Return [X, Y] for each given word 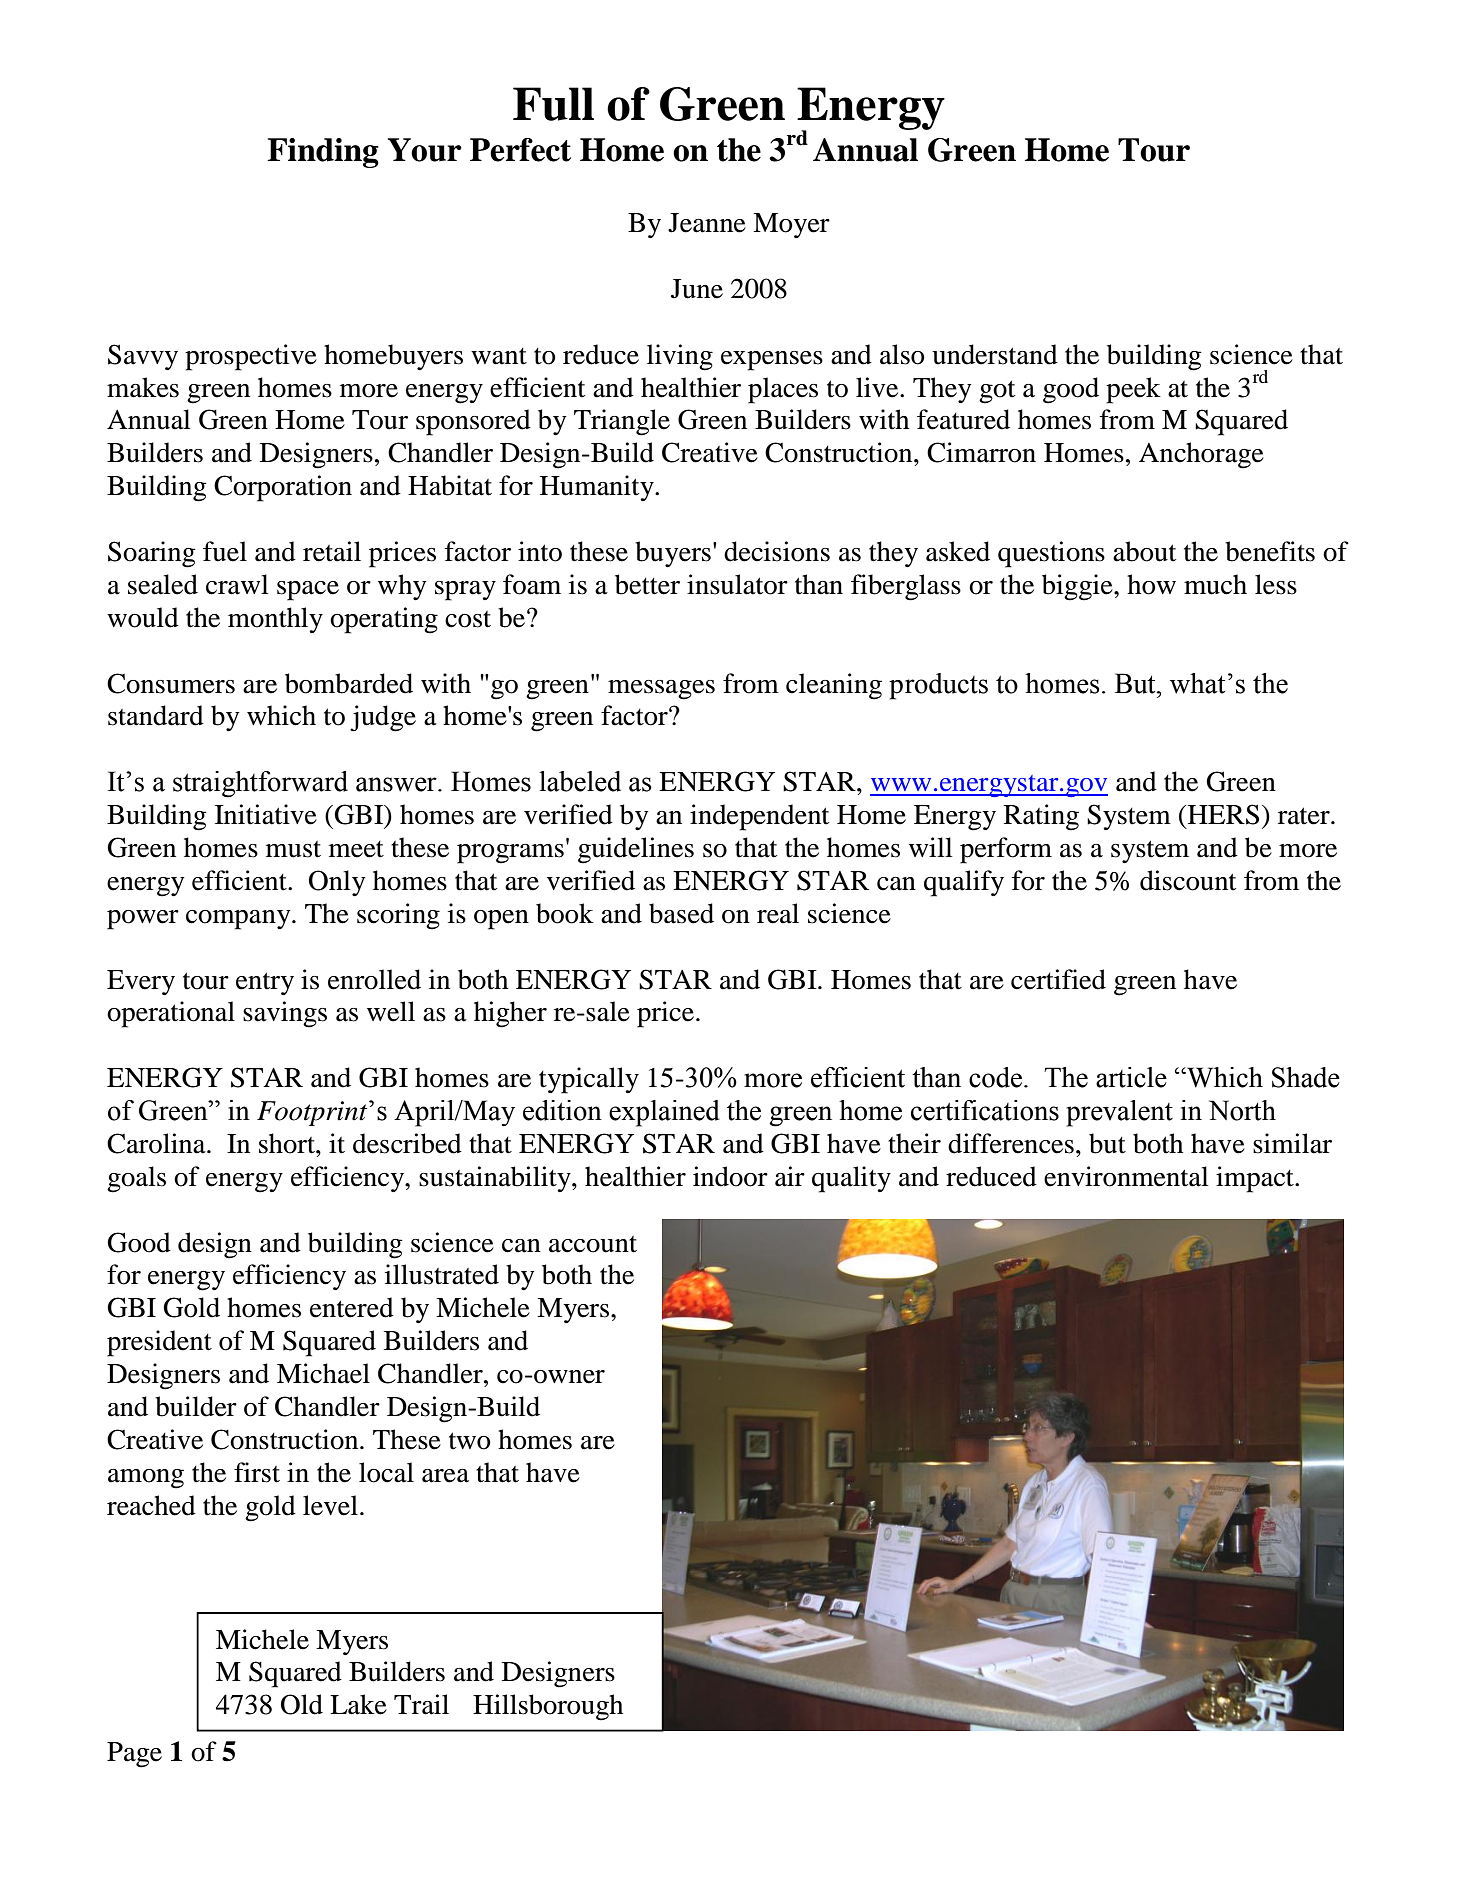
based [681, 913]
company [239, 920]
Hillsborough [548, 1707]
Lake [358, 1704]
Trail [421, 1704]
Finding [323, 153]
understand [995, 354]
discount [1188, 880]
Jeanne [707, 223]
